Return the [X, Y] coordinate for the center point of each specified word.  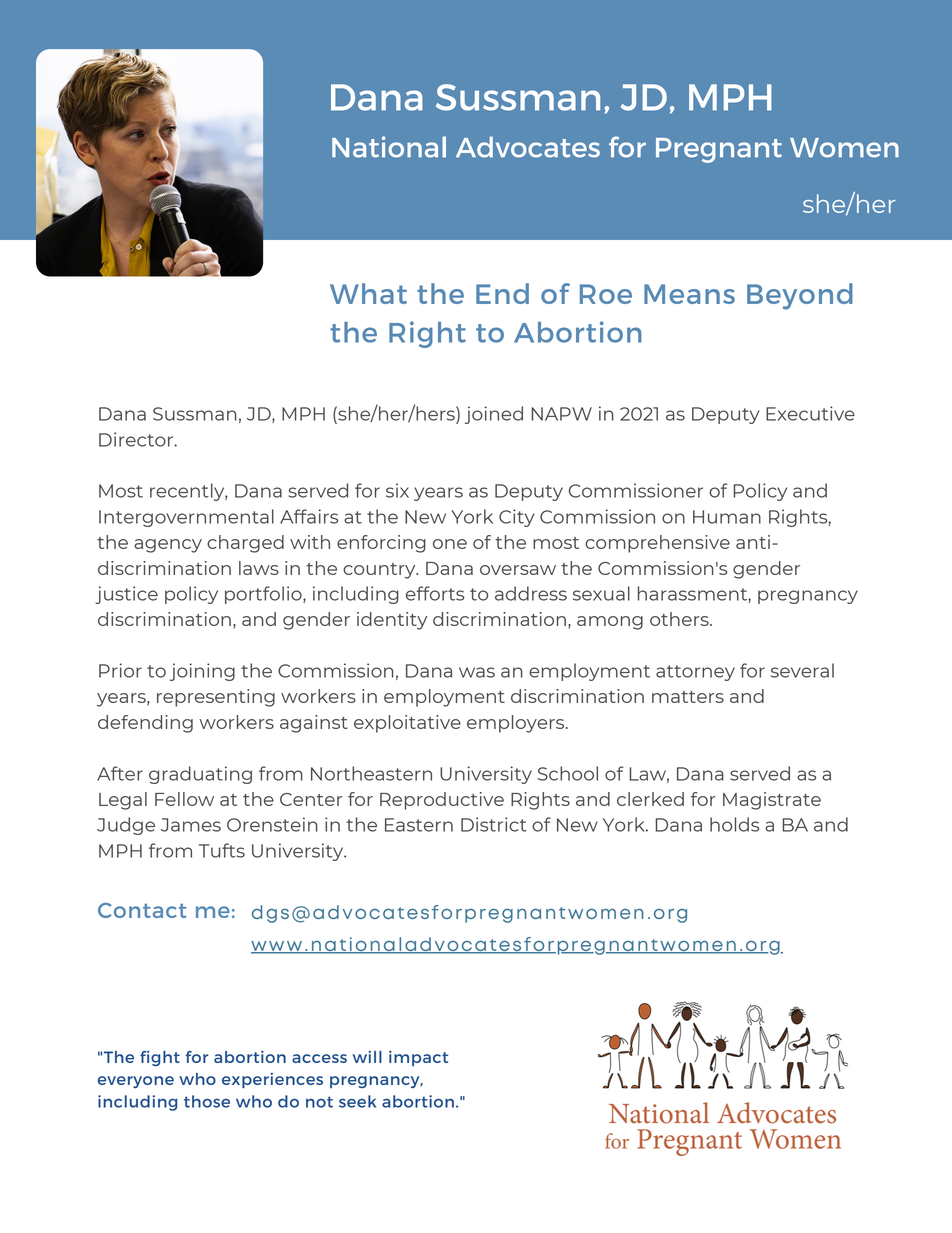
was [477, 672]
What [368, 293]
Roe [606, 294]
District [494, 824]
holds [734, 824]
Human [727, 517]
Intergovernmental [186, 518]
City [517, 518]
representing [216, 698]
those [207, 1101]
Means [689, 294]
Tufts [222, 850]
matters [688, 697]
